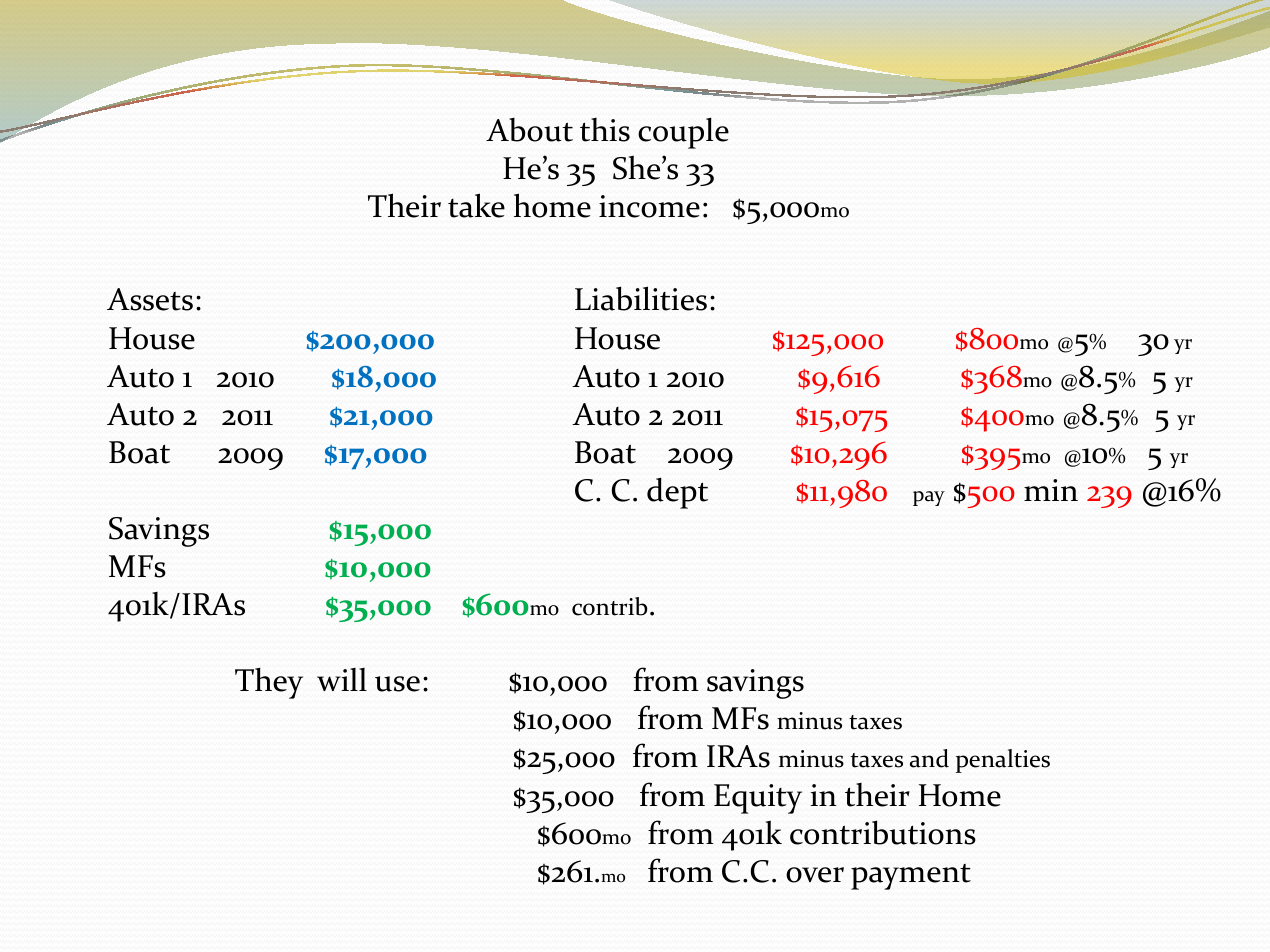 The image size is (1270, 952). I want to click on Assets, so click(150, 299).
